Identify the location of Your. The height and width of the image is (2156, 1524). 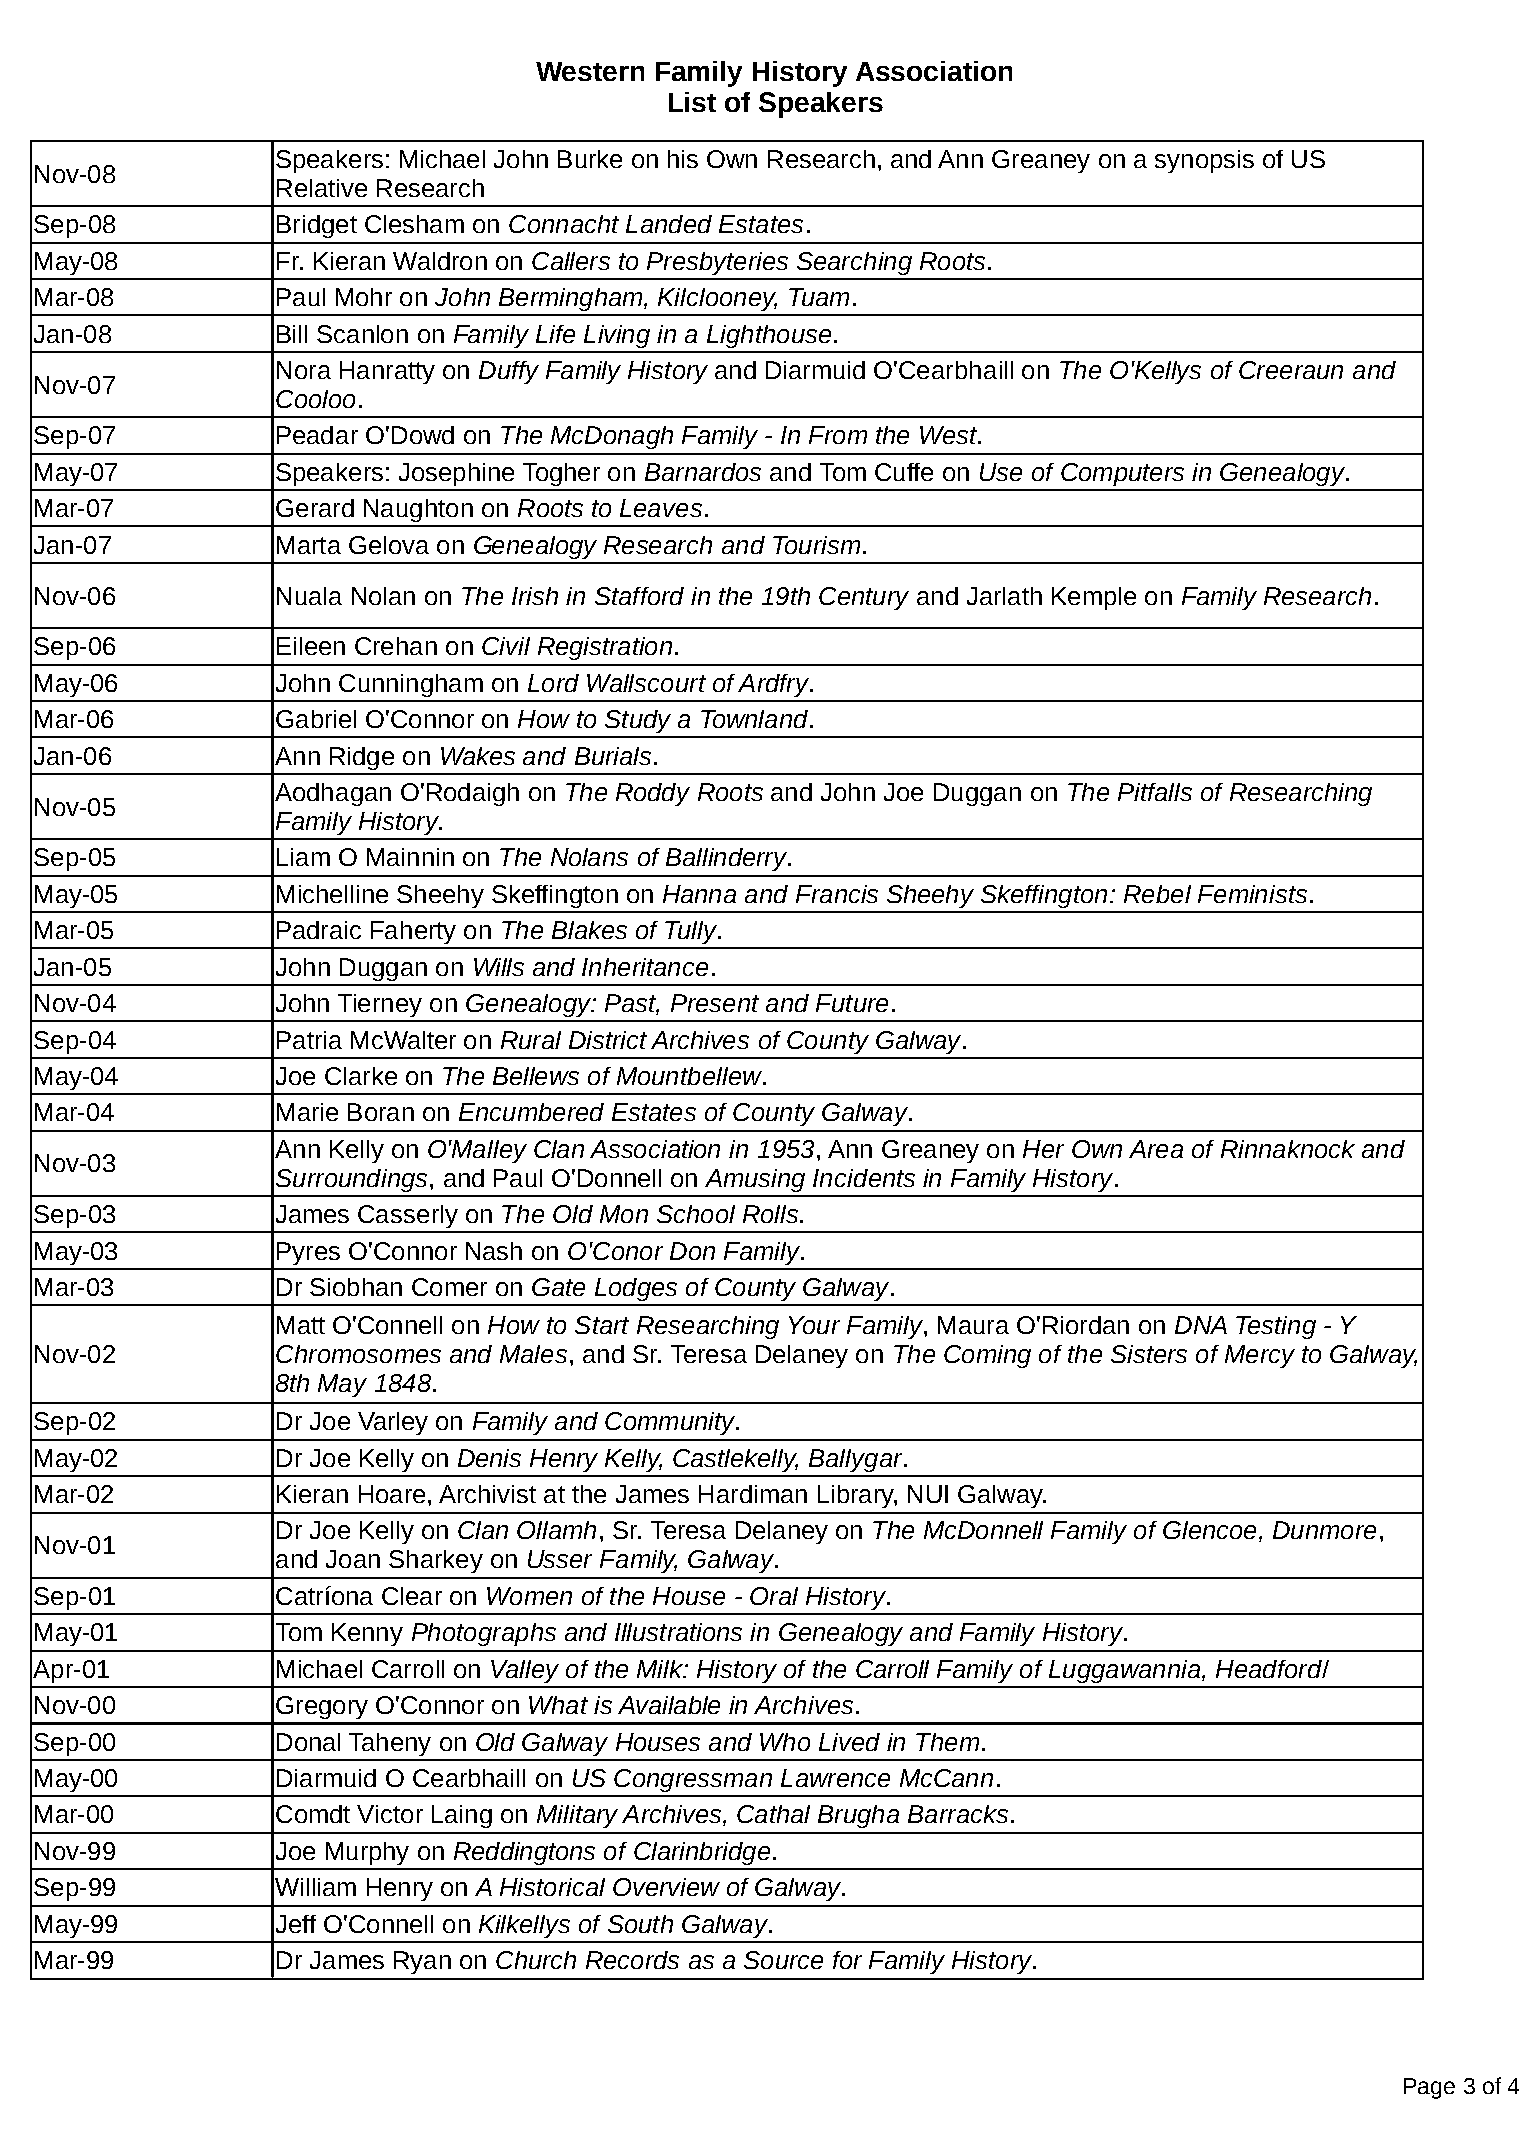
(814, 1325).
